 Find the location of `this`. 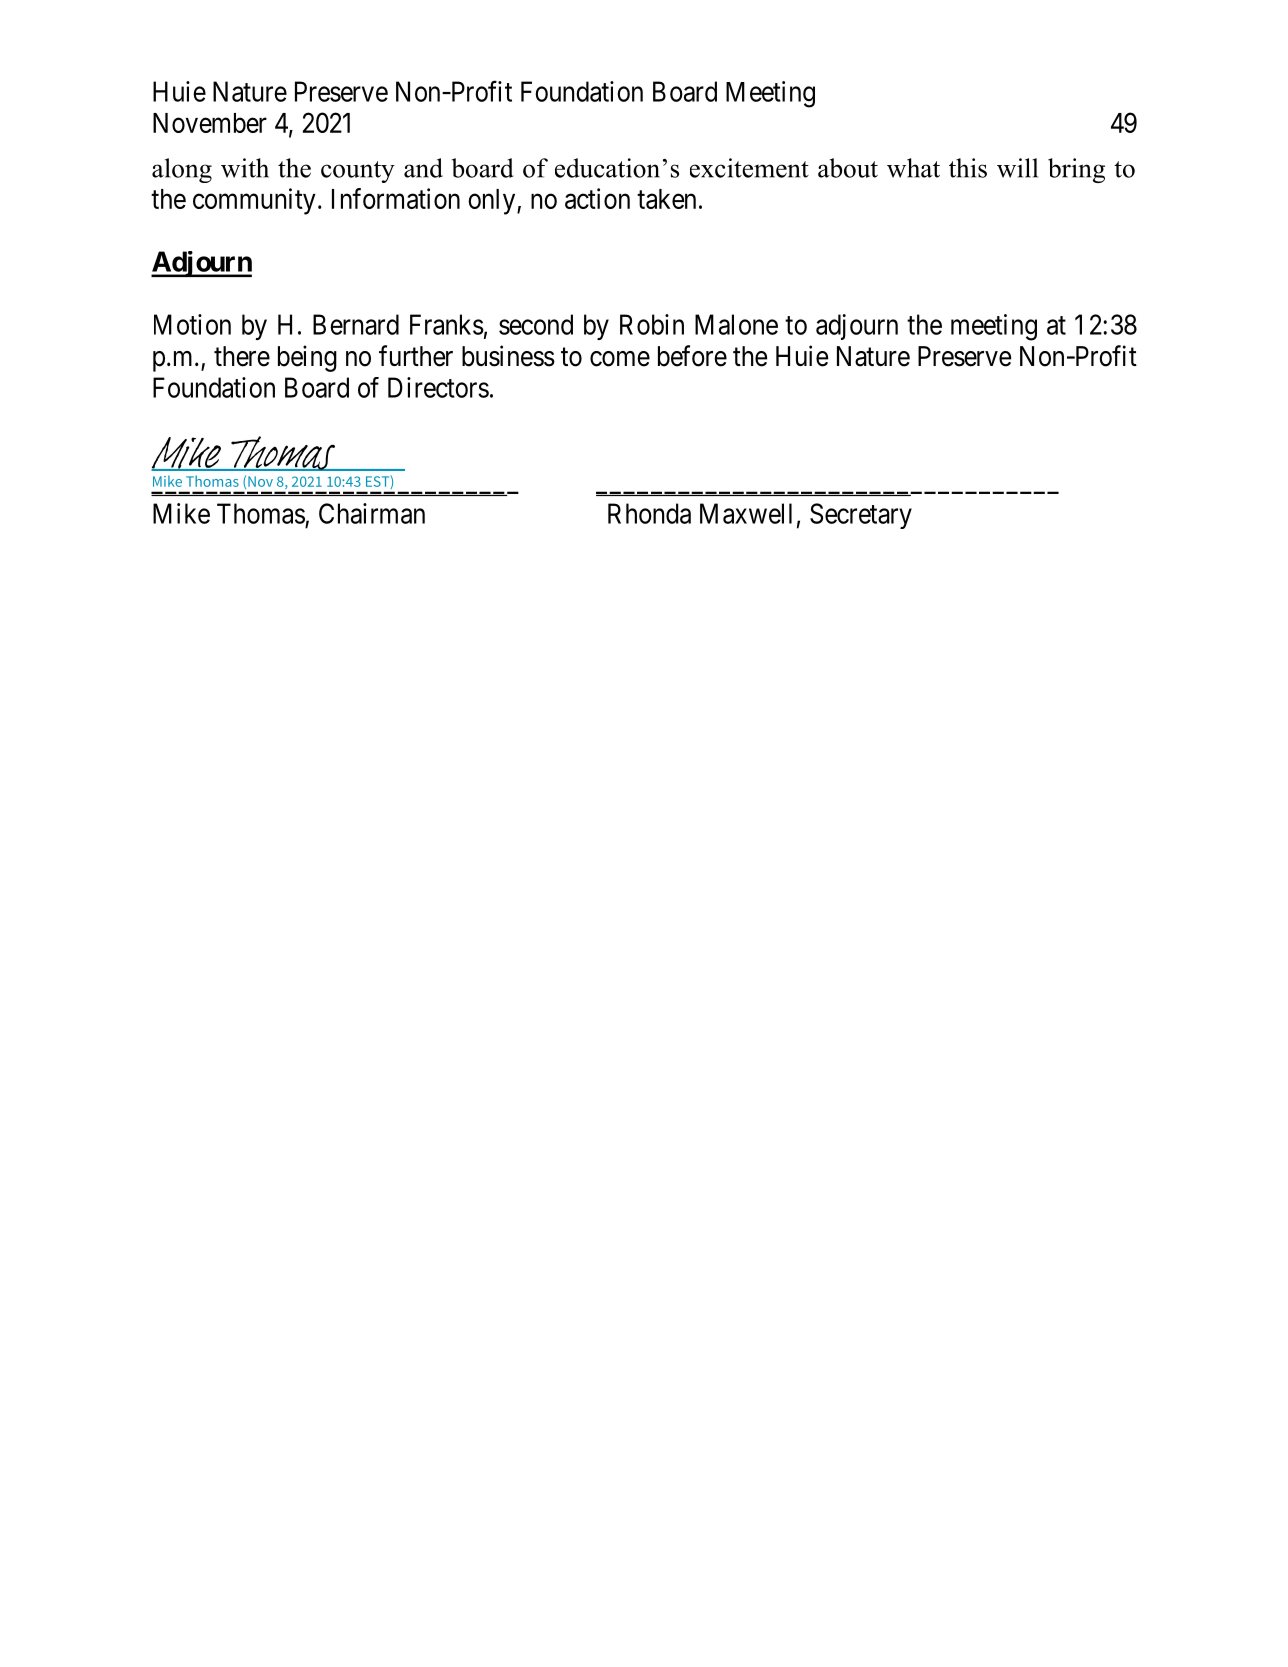

this is located at coordinates (968, 168).
